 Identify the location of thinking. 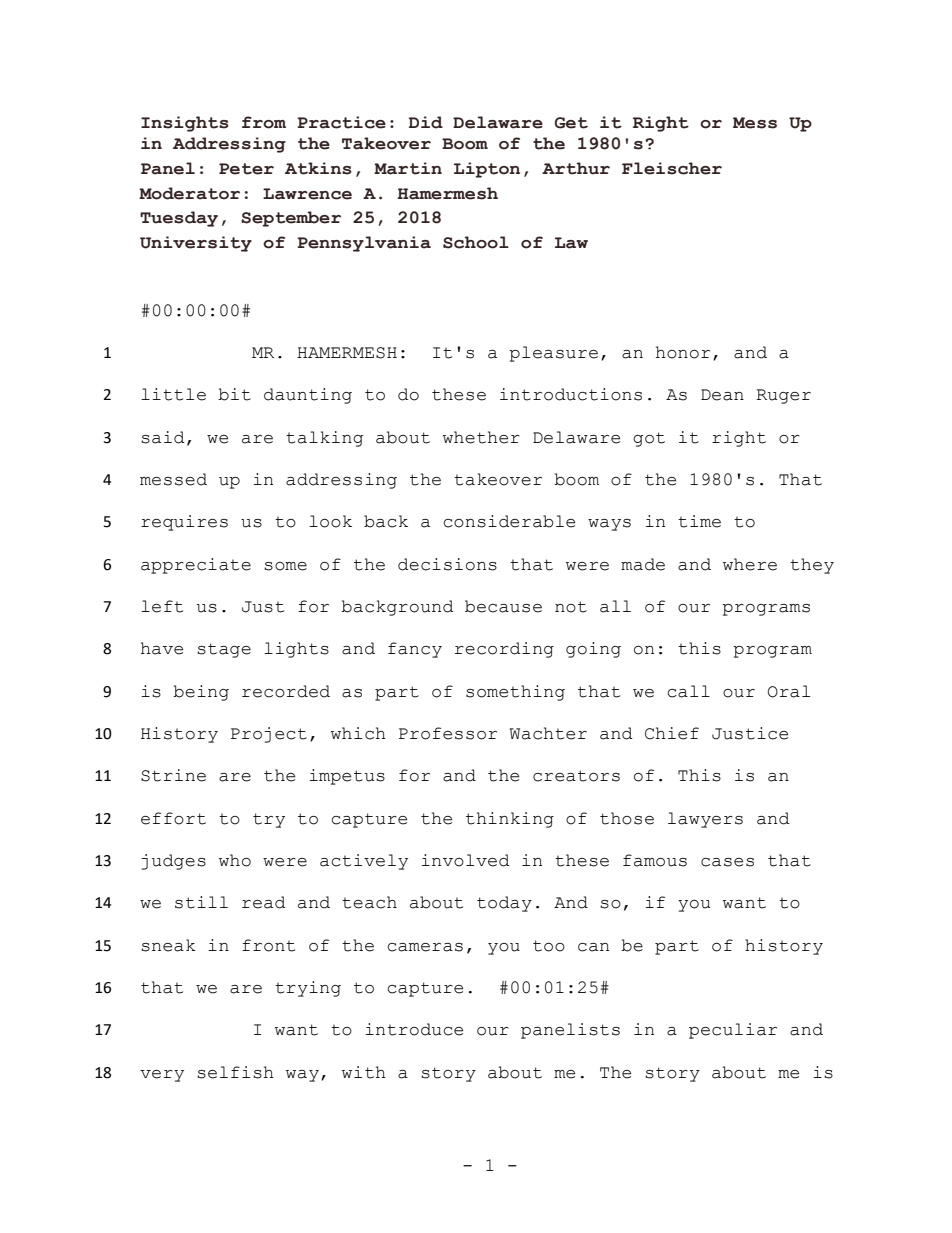
(510, 820).
